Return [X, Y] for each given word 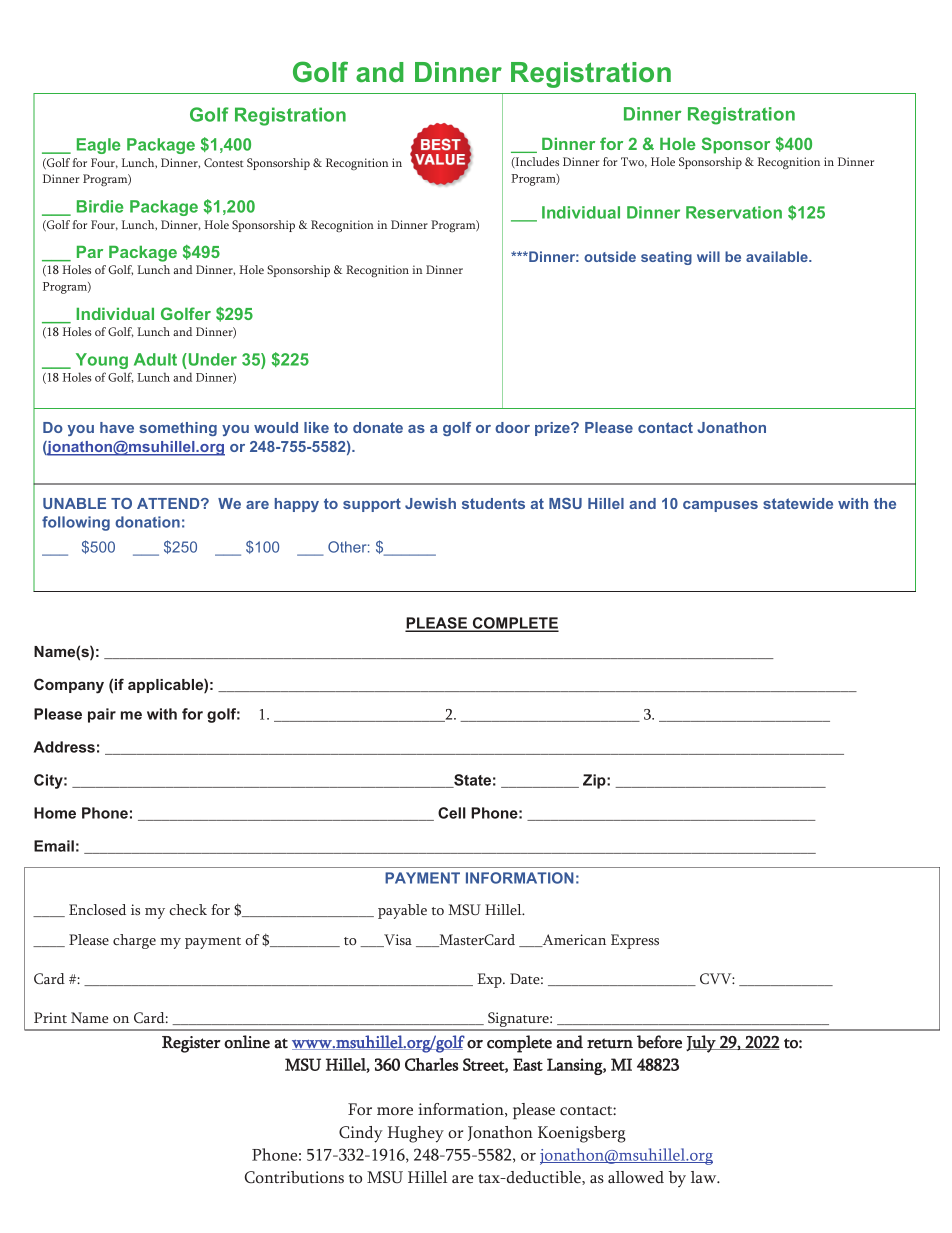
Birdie [100, 206]
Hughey [415, 1134]
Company [69, 686]
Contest [224, 162]
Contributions [294, 1177]
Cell [452, 813]
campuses [720, 506]
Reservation [734, 212]
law [705, 1177]
